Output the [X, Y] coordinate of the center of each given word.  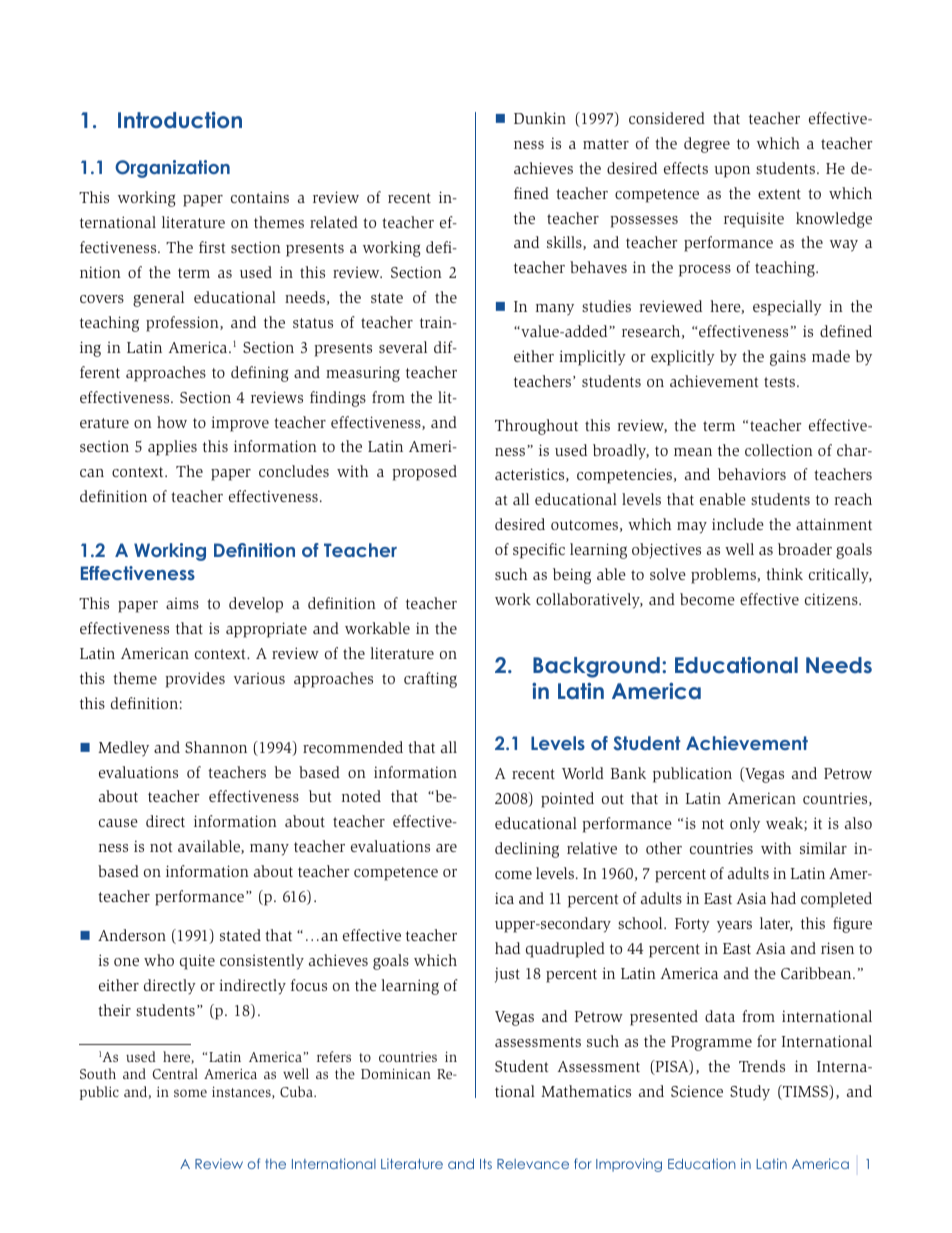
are [446, 848]
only [745, 825]
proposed [424, 473]
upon [732, 172]
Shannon [216, 747]
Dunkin [540, 118]
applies [172, 448]
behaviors [752, 474]
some [190, 1093]
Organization [172, 169]
